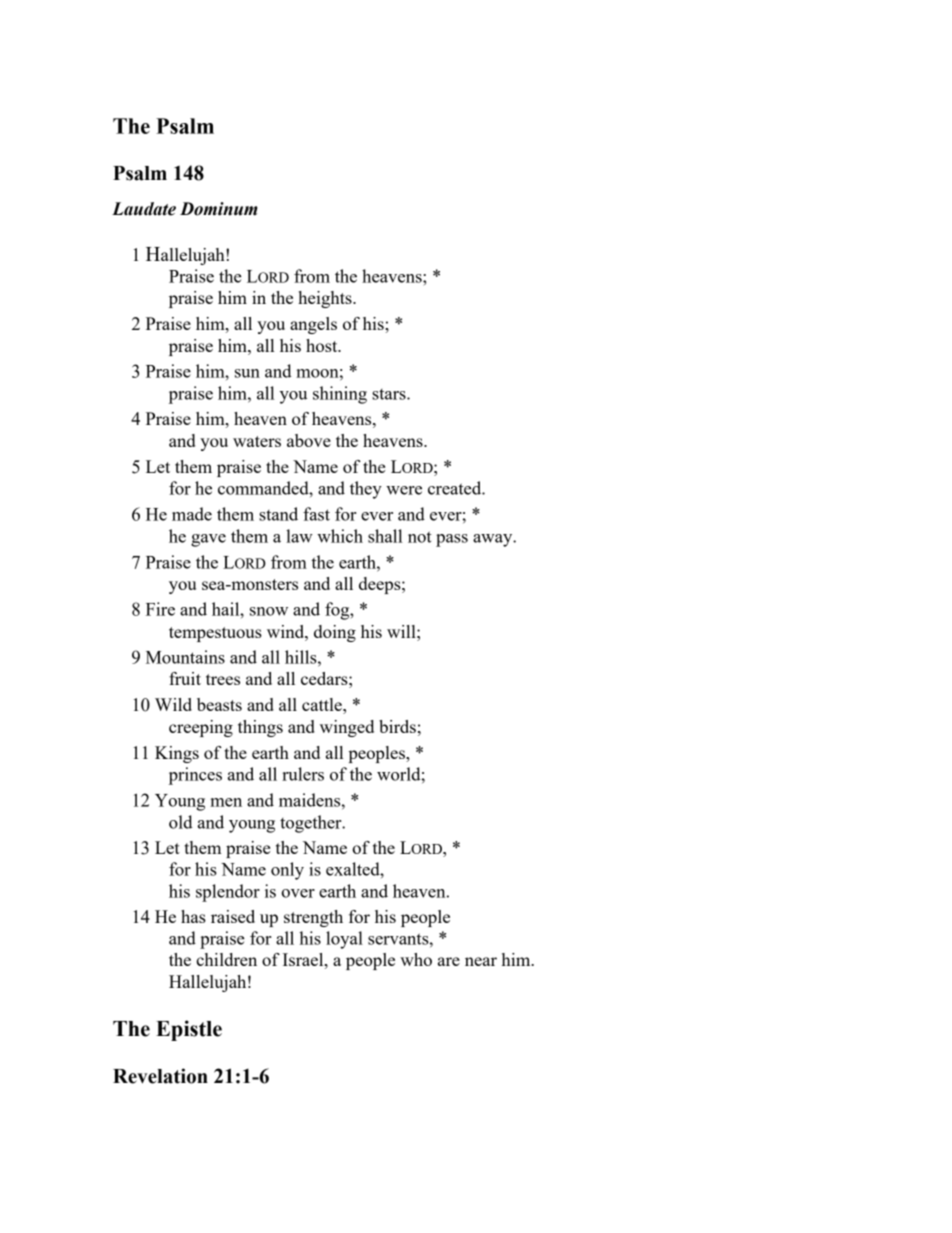  Describe the element at coordinates (397, 726) in the page. I see `birds` at that location.
